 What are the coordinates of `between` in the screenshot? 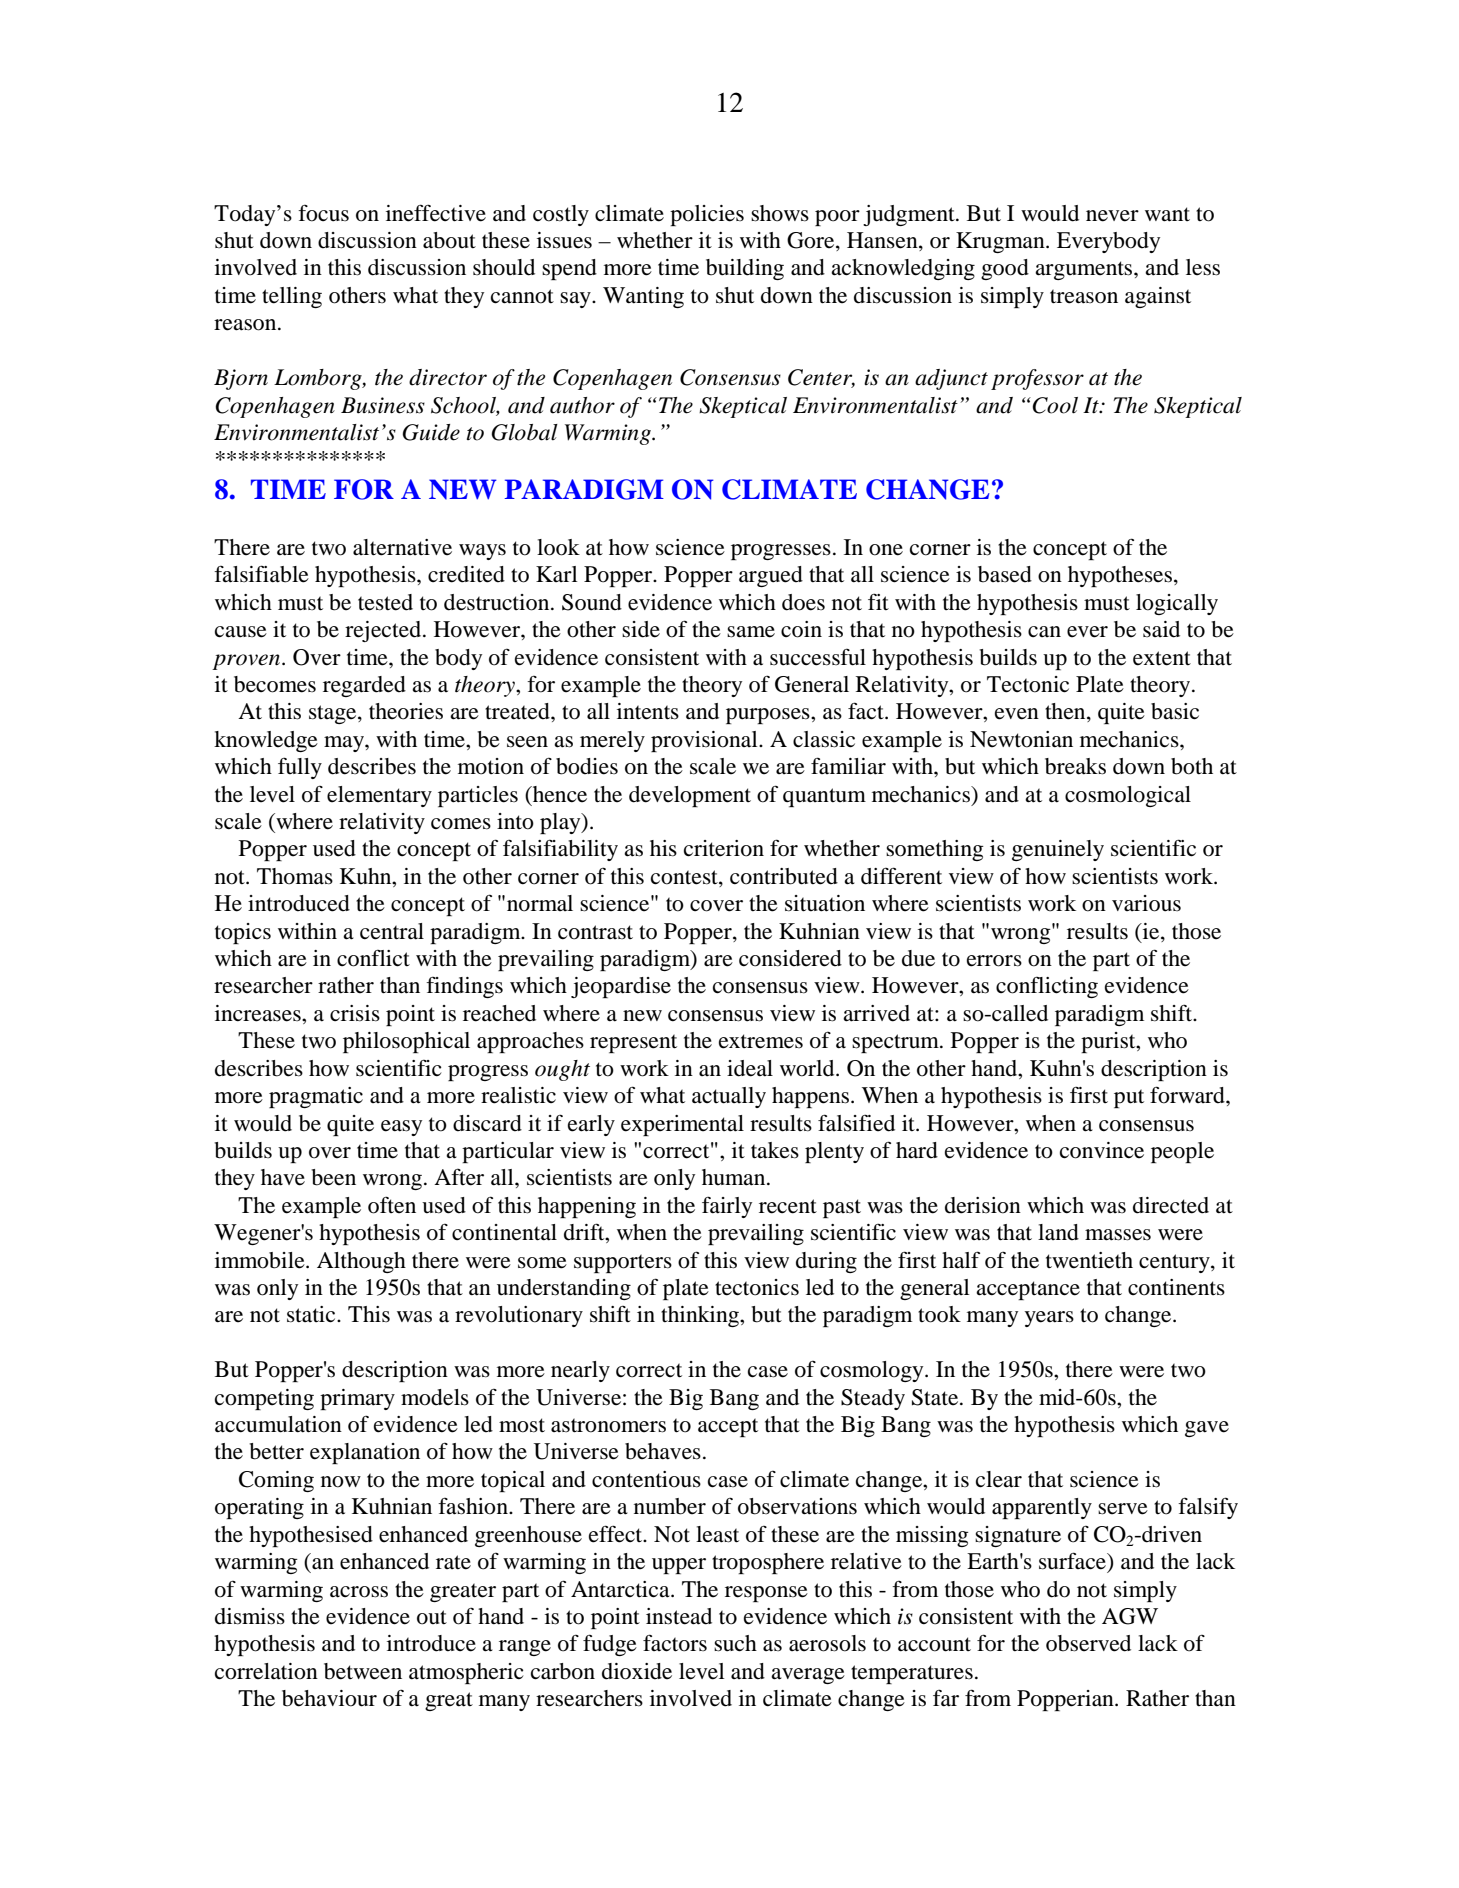 It's located at (363, 1671).
